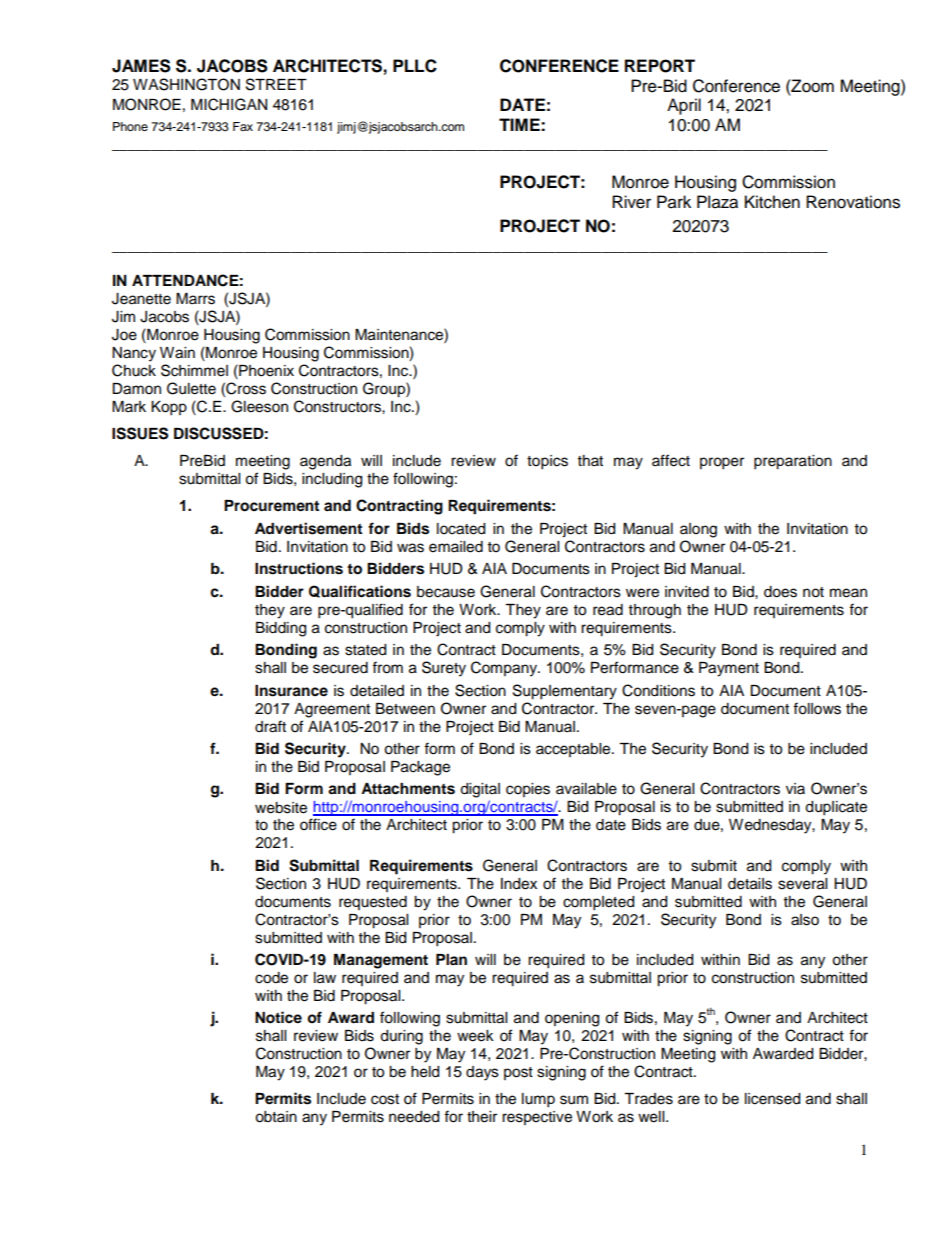  What do you see at coordinates (134, 354) in the page?
I see `Nancy` at bounding box center [134, 354].
